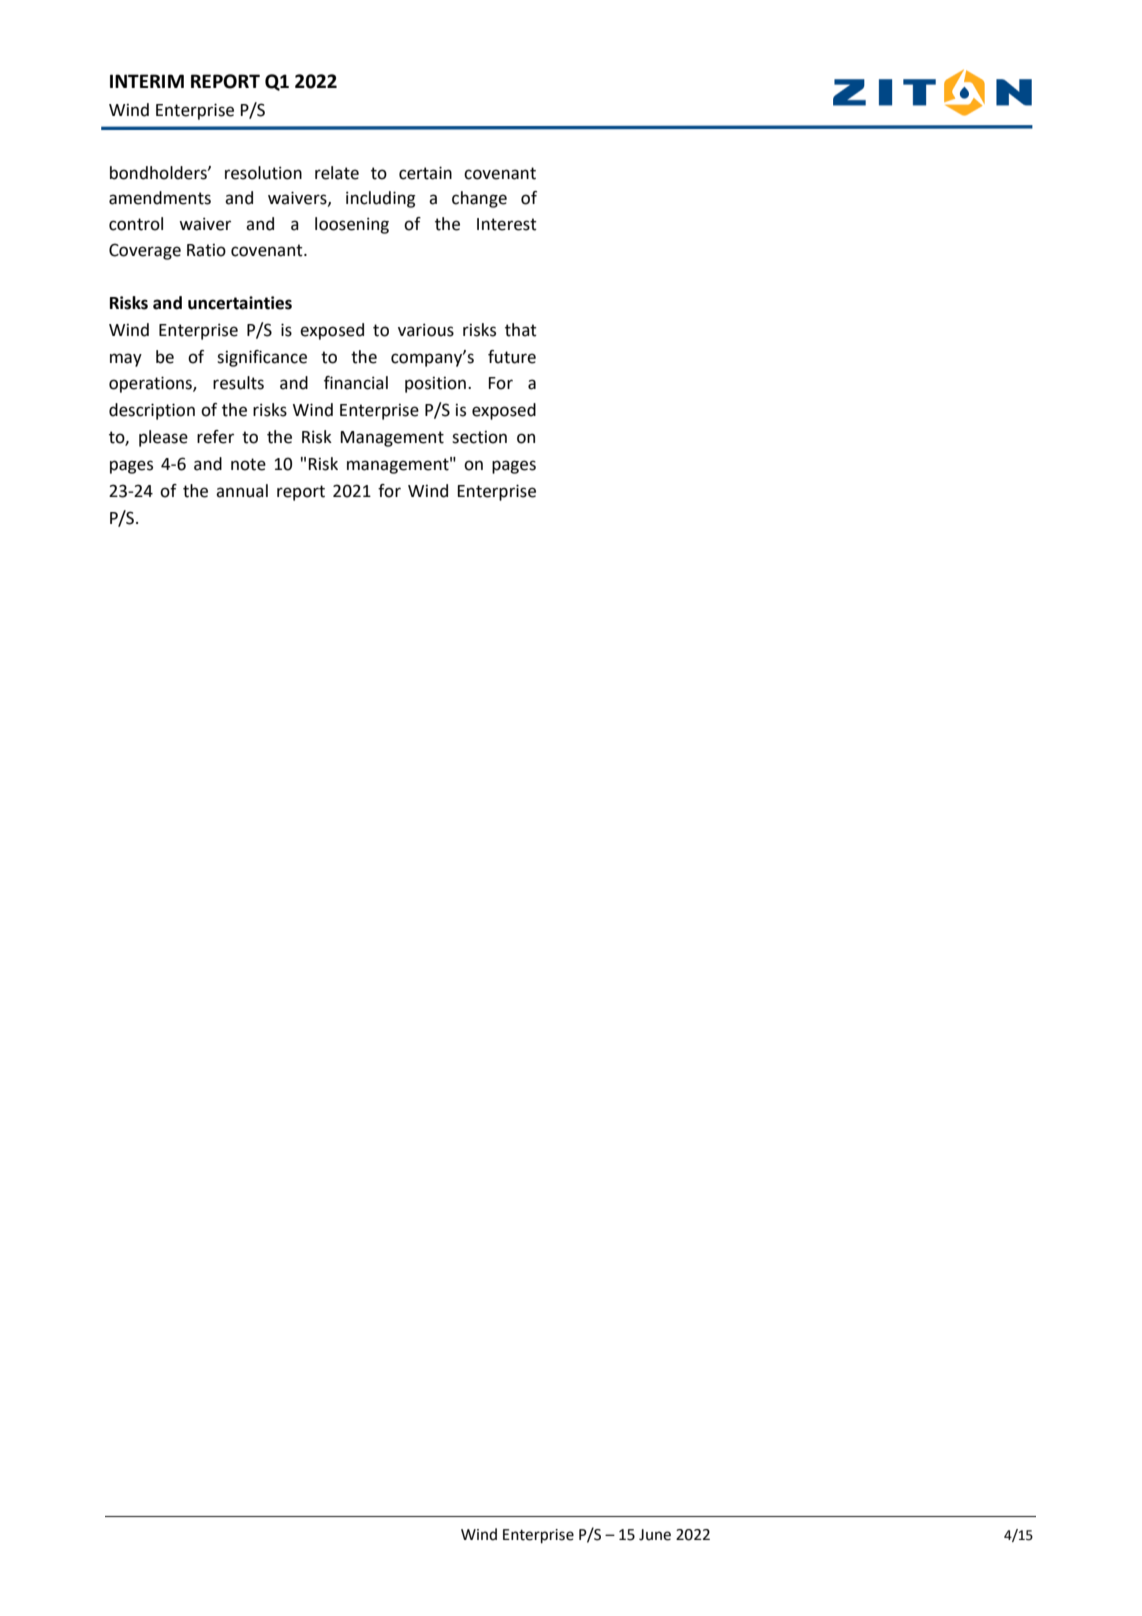 The image size is (1142, 1616). Describe the element at coordinates (507, 224) in the screenshot. I see `Interest` at that location.
